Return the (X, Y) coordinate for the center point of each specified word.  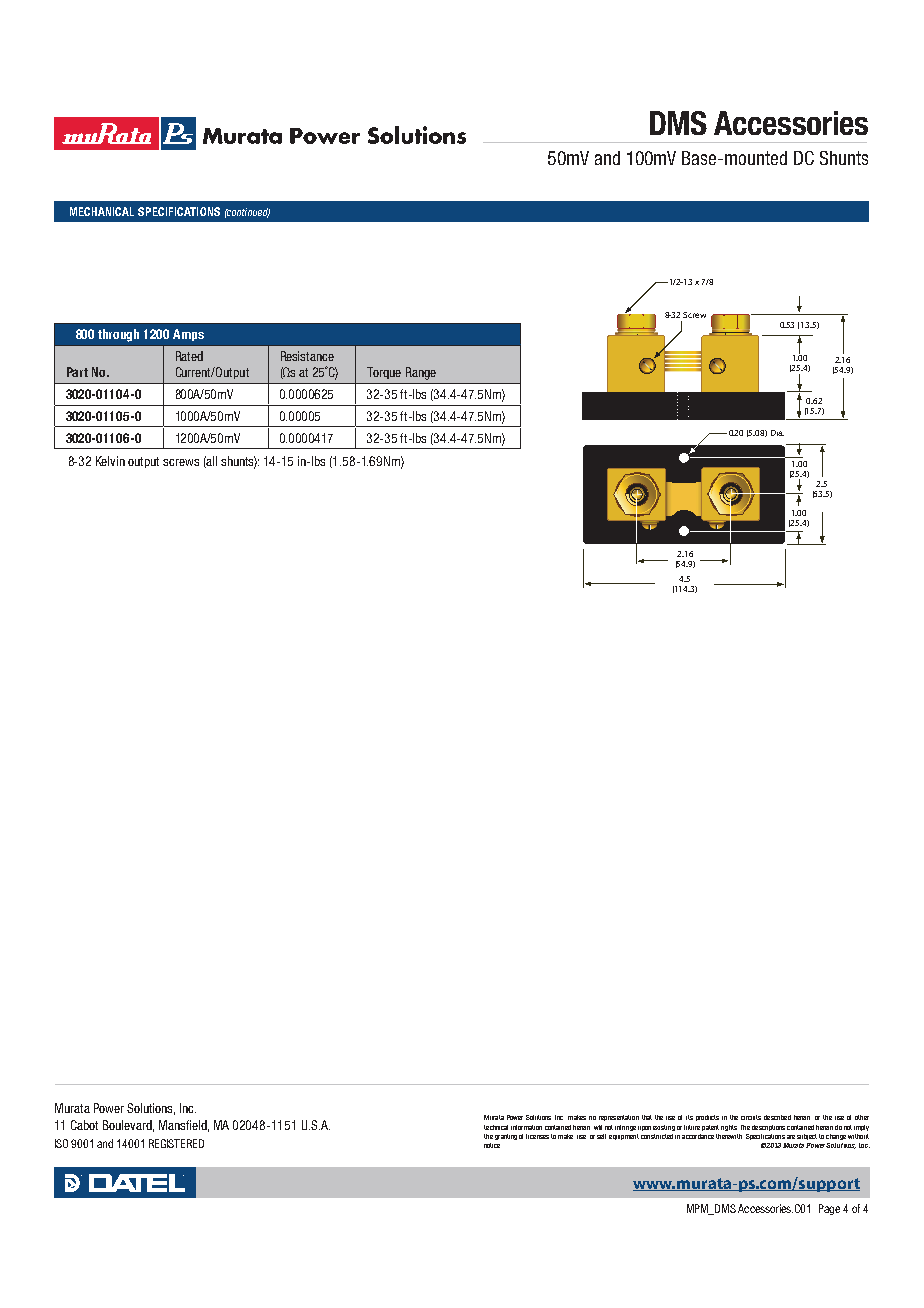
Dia (777, 433)
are (791, 1137)
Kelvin (110, 461)
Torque (384, 373)
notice (492, 1145)
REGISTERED (176, 1143)
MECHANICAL (102, 211)
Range (421, 373)
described (777, 1117)
